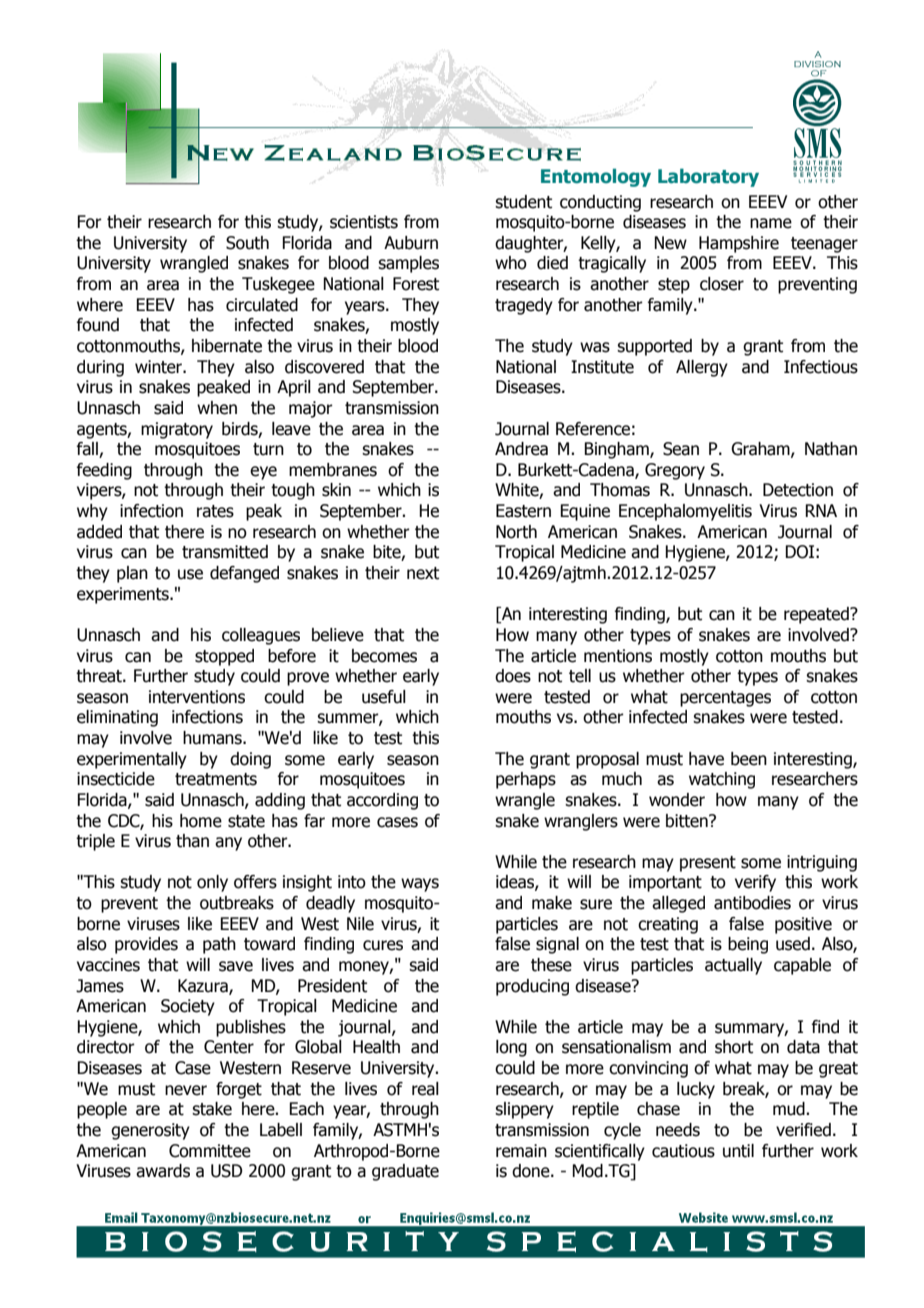  What do you see at coordinates (215, 511) in the image?
I see `rates` at bounding box center [215, 511].
